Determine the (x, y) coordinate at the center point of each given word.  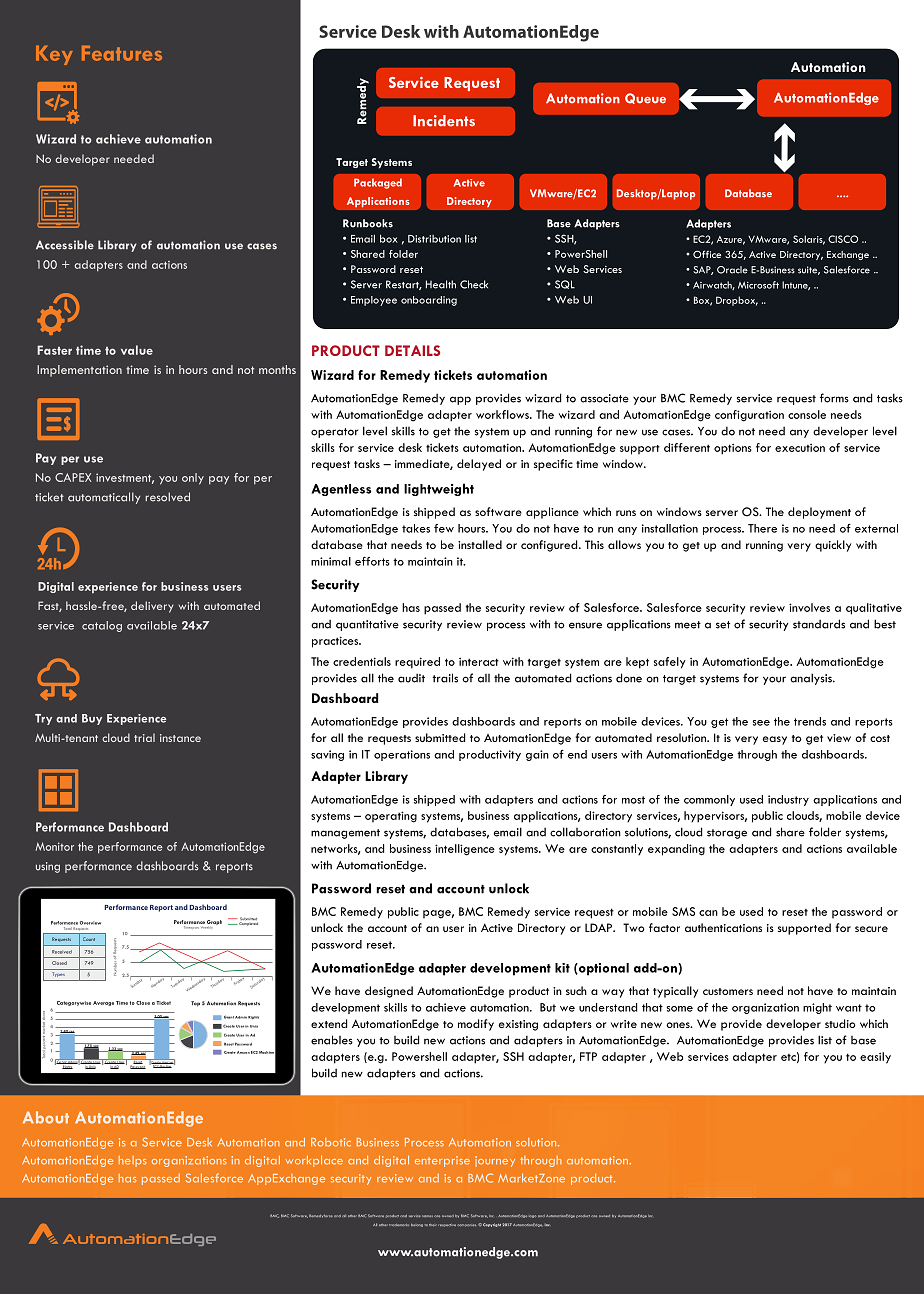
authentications (723, 927)
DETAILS (412, 350)
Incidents (444, 121)
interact (479, 661)
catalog (102, 626)
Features (122, 53)
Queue (645, 98)
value (137, 350)
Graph (214, 922)
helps (133, 1161)
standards (819, 624)
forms (834, 398)
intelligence (465, 850)
